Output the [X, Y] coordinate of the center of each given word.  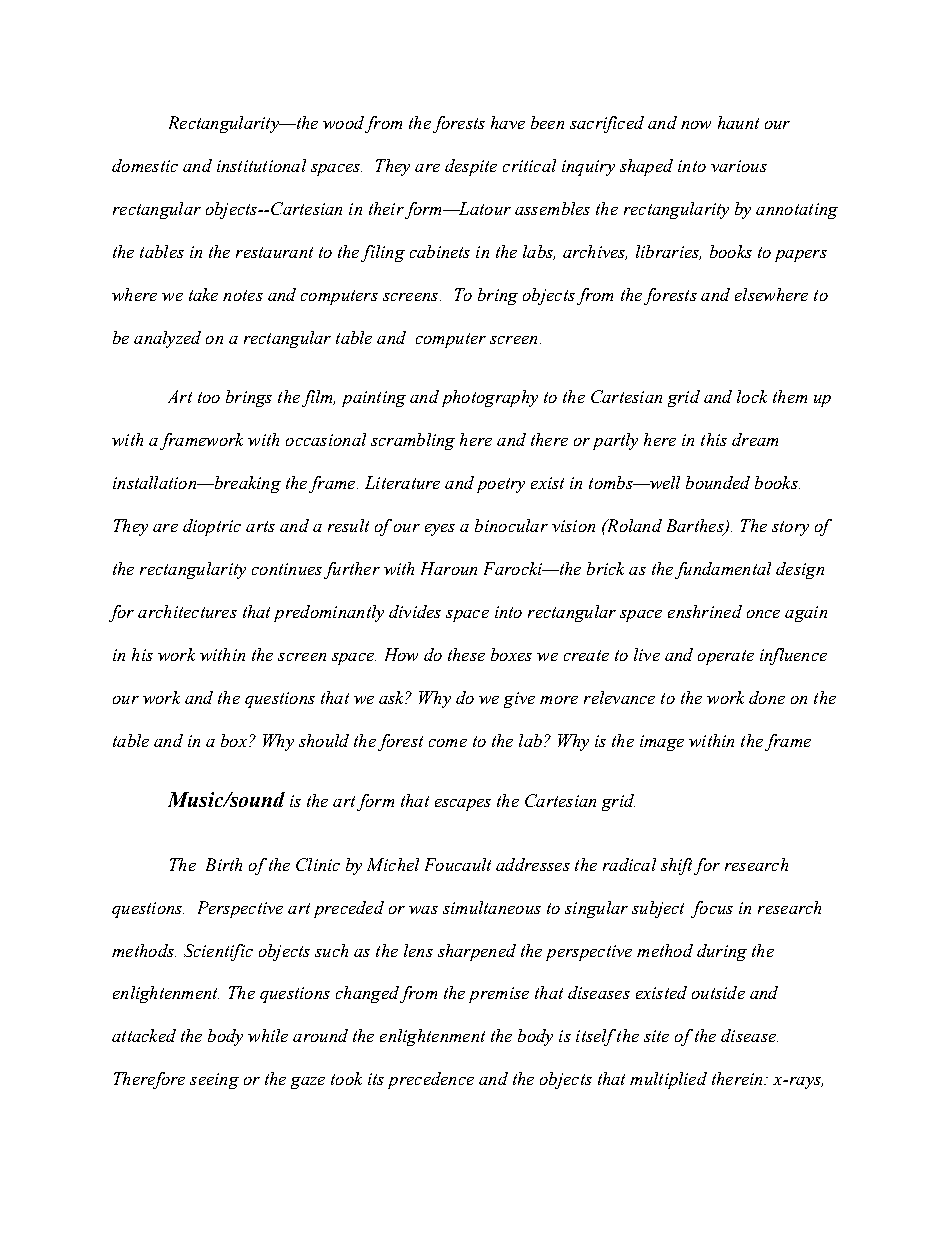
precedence [431, 1080]
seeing [214, 1081]
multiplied [668, 1080]
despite [471, 167]
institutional [261, 165]
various [739, 166]
